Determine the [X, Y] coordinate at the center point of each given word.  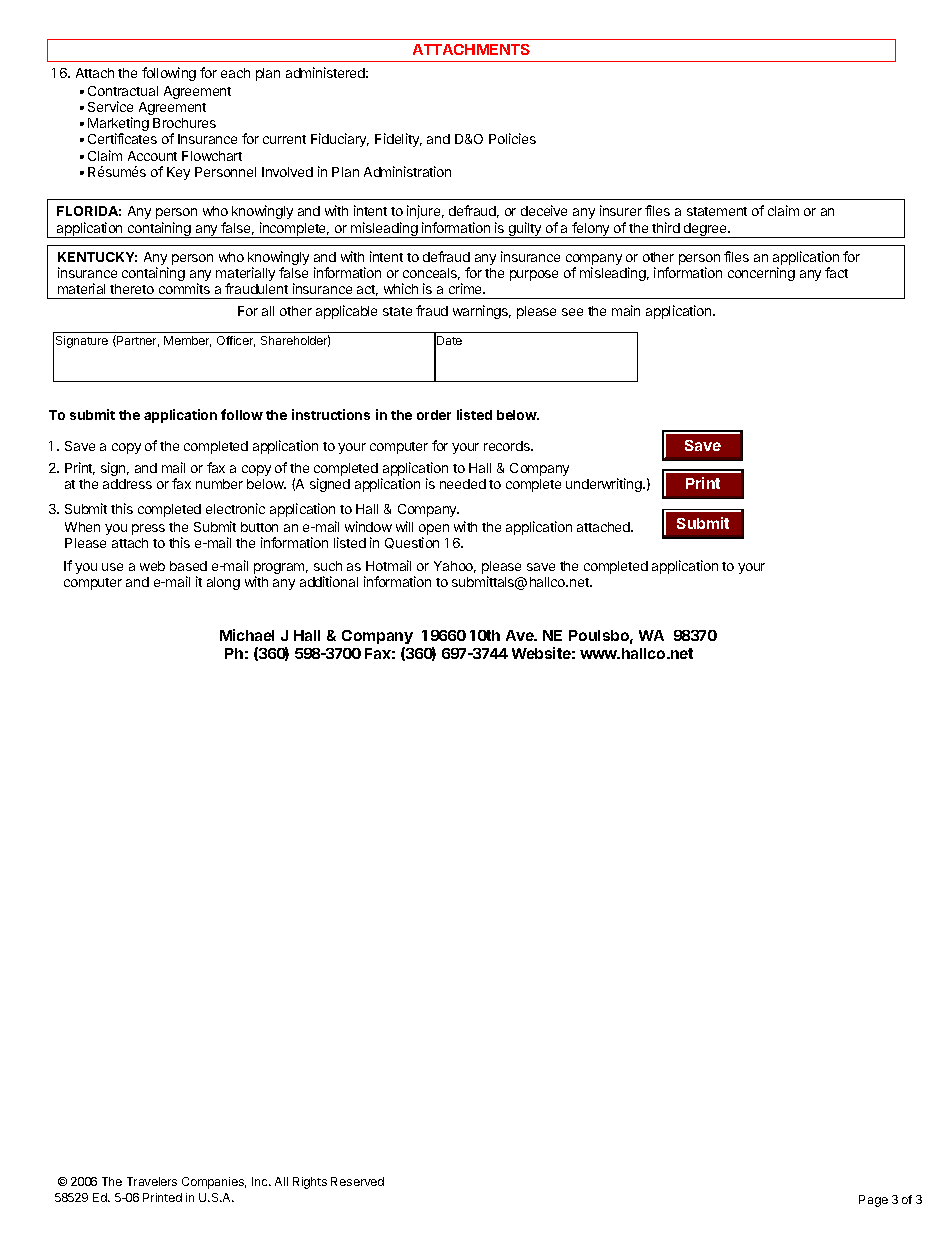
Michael [247, 635]
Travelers [152, 1181]
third [666, 227]
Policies [512, 138]
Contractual [123, 91]
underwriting [605, 485]
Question [412, 543]
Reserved [357, 1181]
